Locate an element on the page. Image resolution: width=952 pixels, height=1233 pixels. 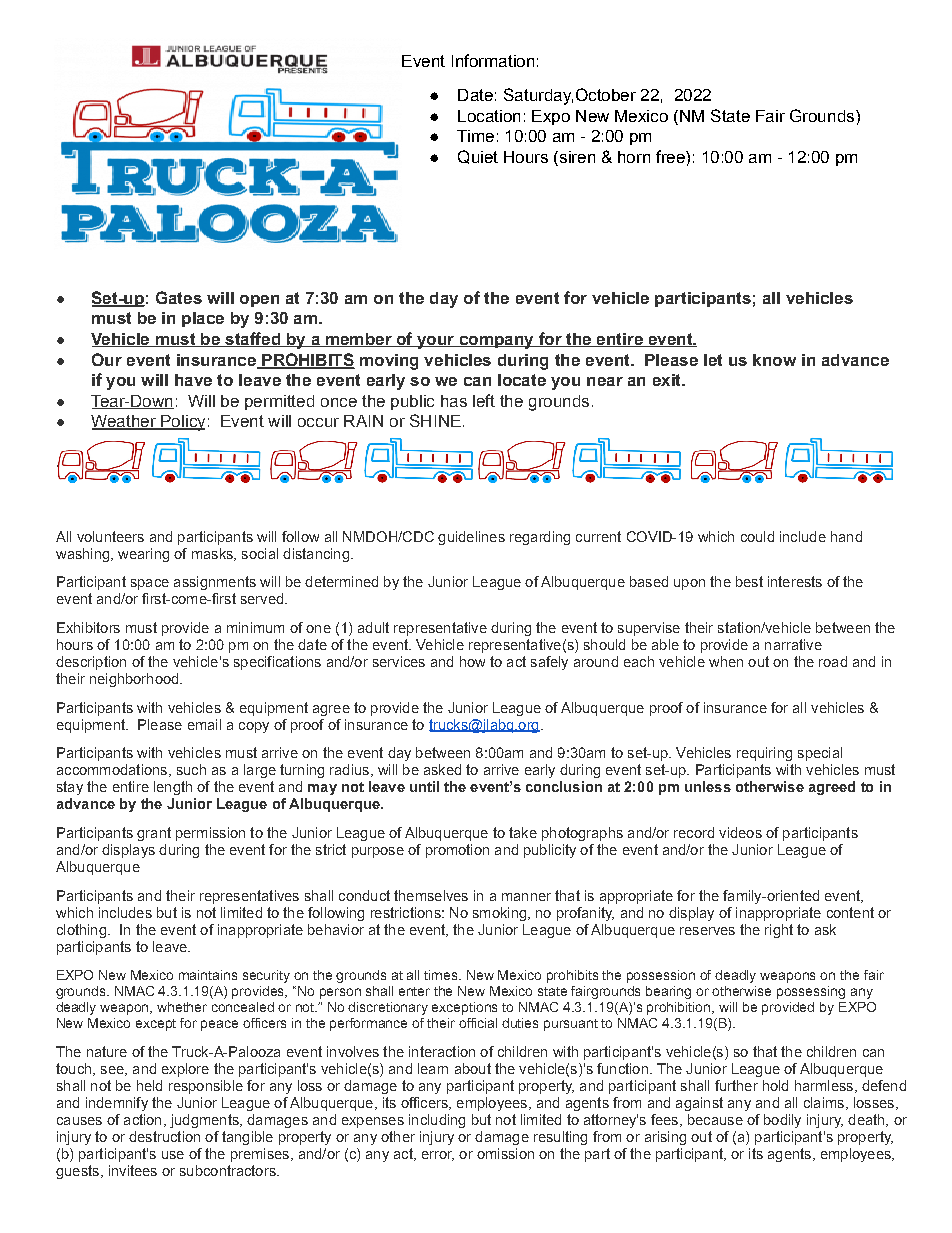
Location is located at coordinates (489, 116).
